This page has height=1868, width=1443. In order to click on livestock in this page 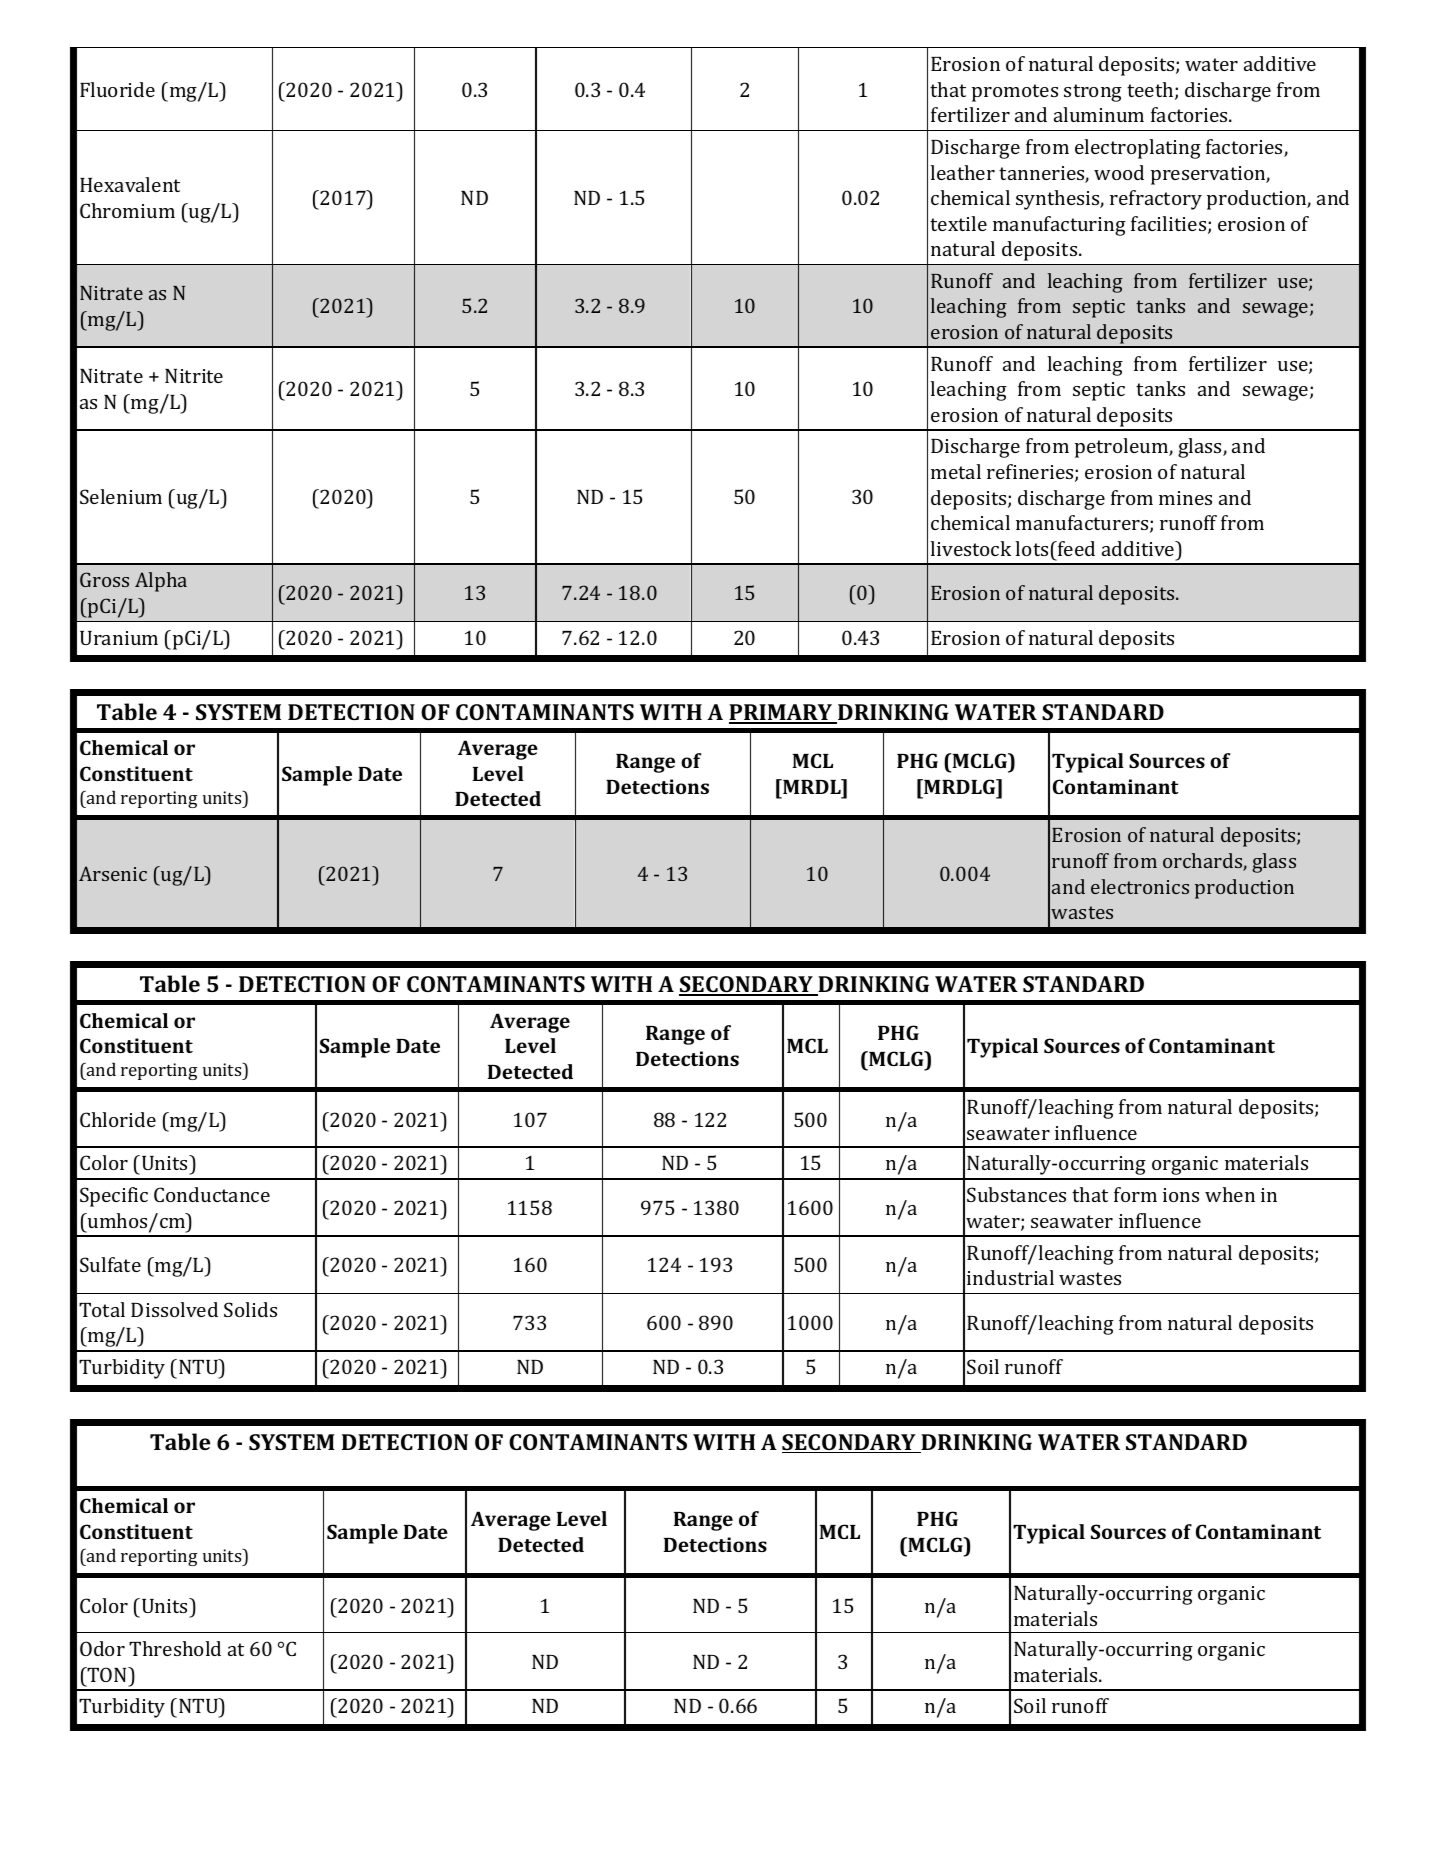, I will do `click(970, 548)`.
